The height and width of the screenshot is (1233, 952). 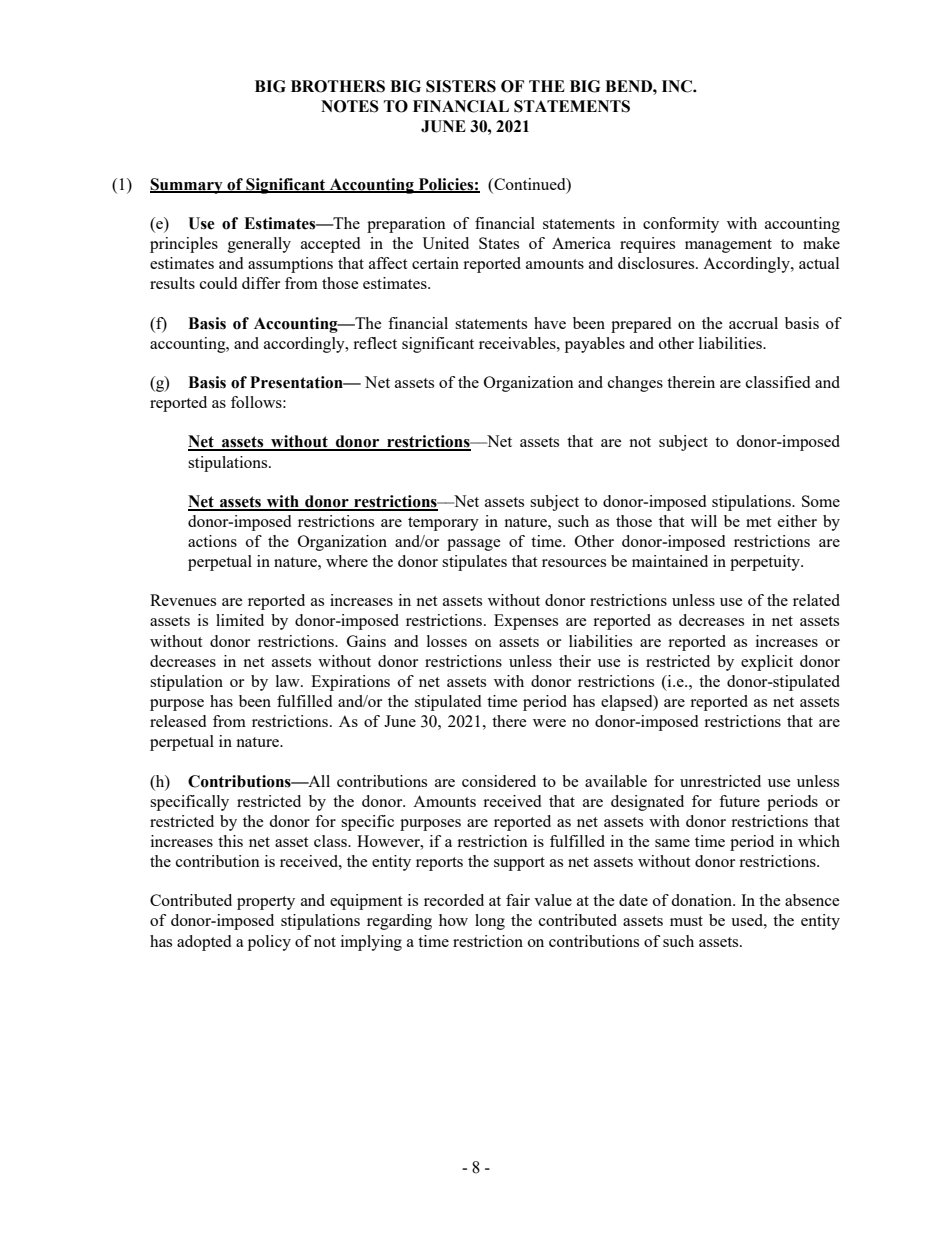 What do you see at coordinates (212, 541) in the screenshot?
I see `actions` at bounding box center [212, 541].
